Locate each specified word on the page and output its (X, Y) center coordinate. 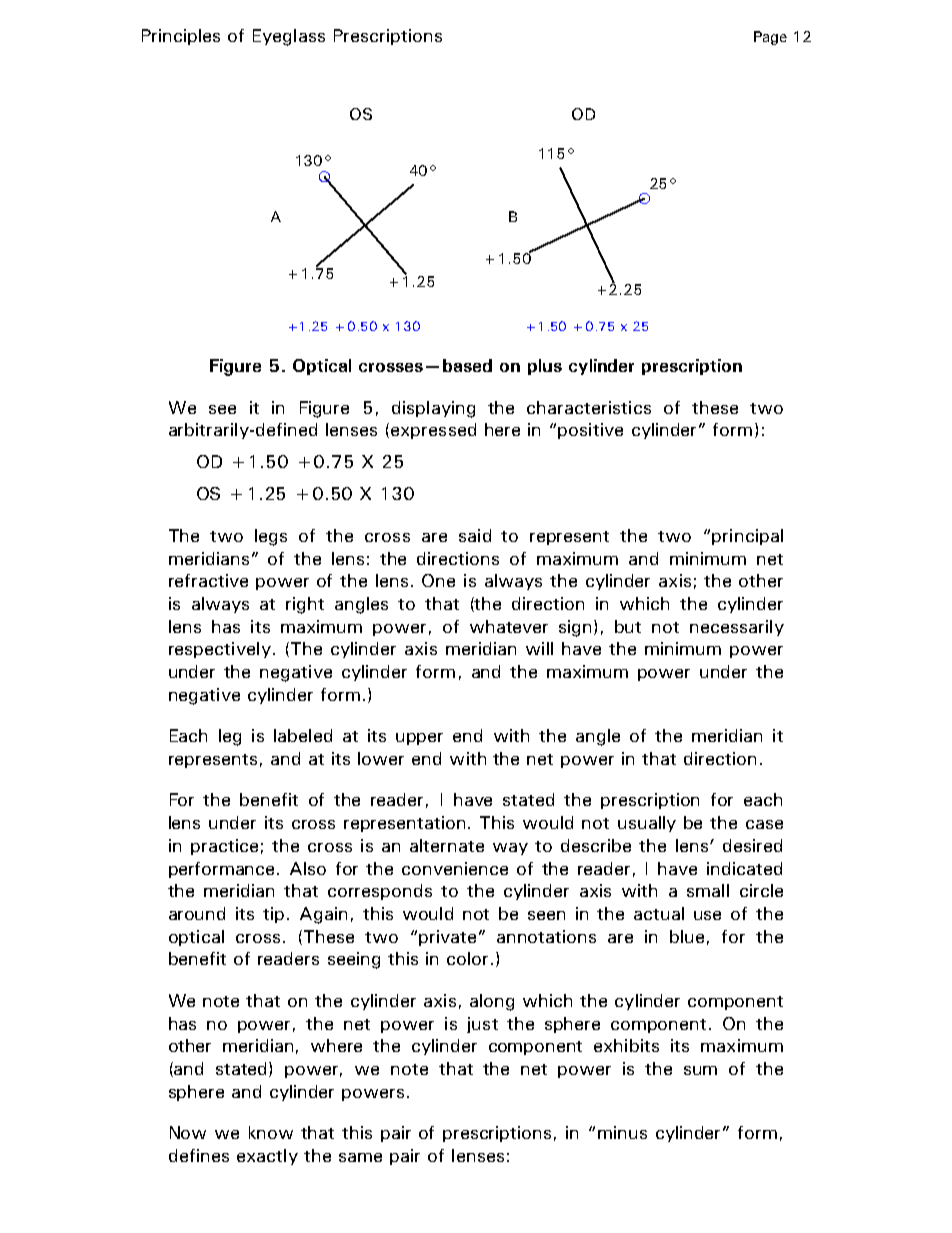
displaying (433, 409)
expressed (433, 431)
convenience (455, 868)
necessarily (737, 628)
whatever (509, 626)
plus (545, 367)
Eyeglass (289, 37)
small (708, 890)
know (271, 1132)
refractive (208, 580)
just (482, 1025)
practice (224, 847)
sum (700, 1070)
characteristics (589, 407)
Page (770, 38)
